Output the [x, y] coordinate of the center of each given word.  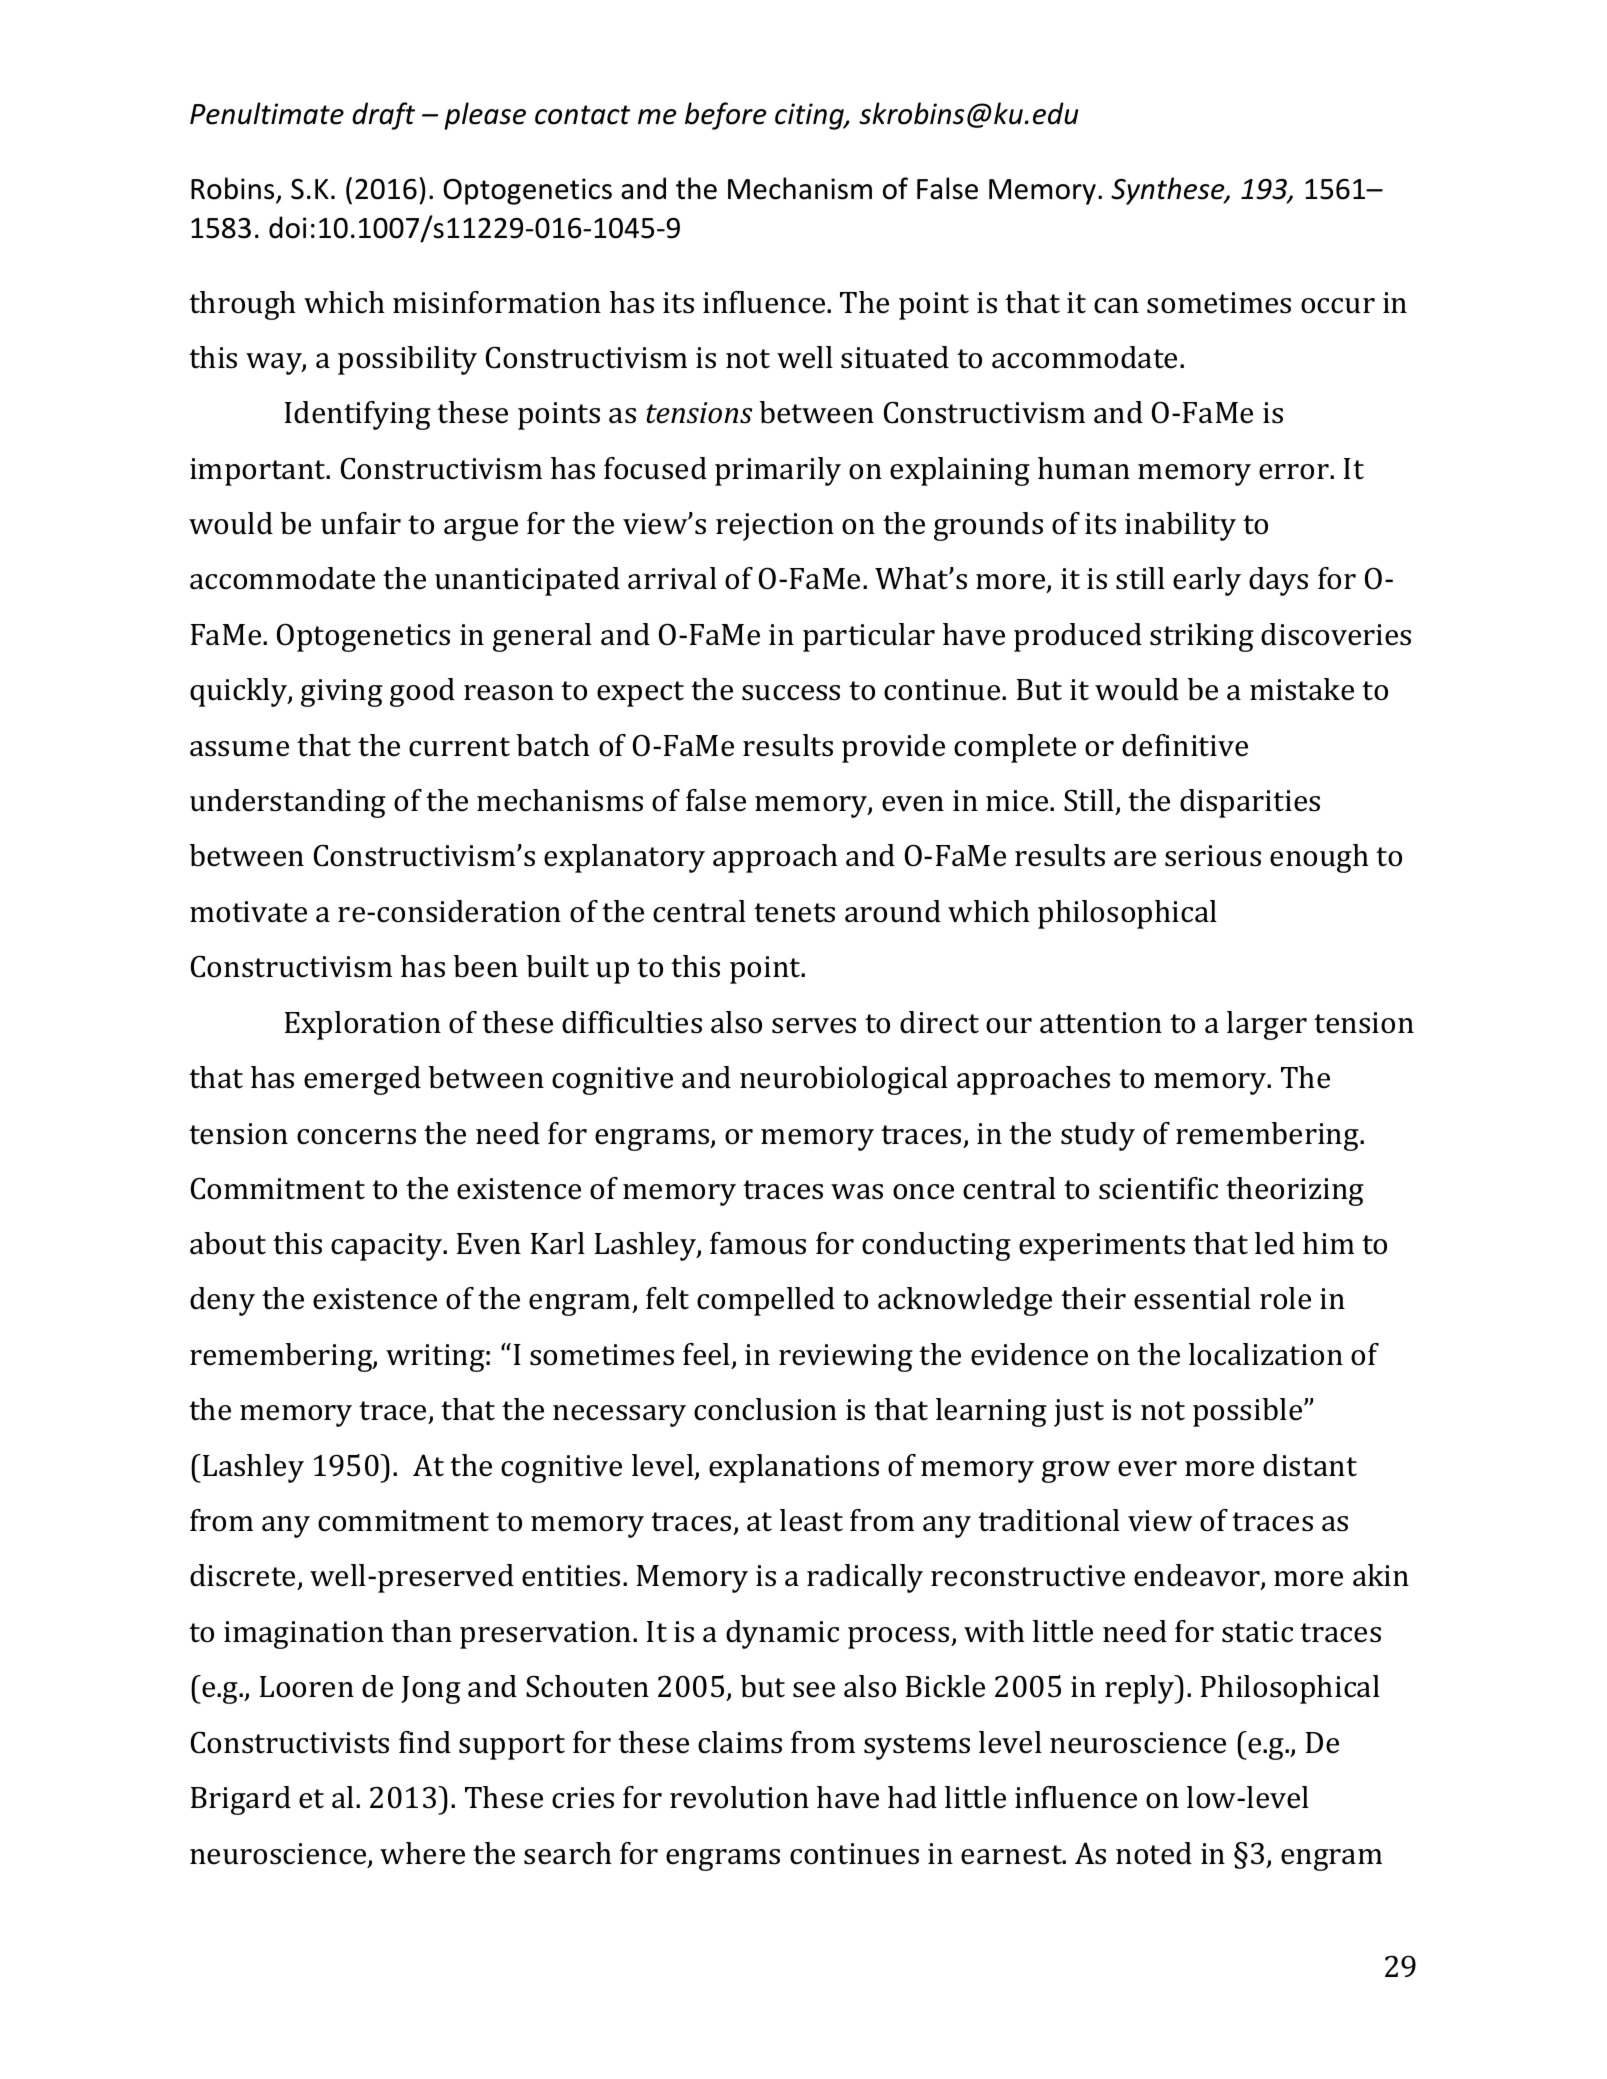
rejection [775, 527]
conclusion [765, 1409]
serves [814, 1026]
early [1207, 581]
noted [1154, 1853]
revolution [739, 1797]
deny [222, 1301]
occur [1338, 306]
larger [1267, 1025]
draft [383, 116]
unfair [361, 523]
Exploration [363, 1025]
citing [810, 116]
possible [1249, 1412]
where [422, 1853]
